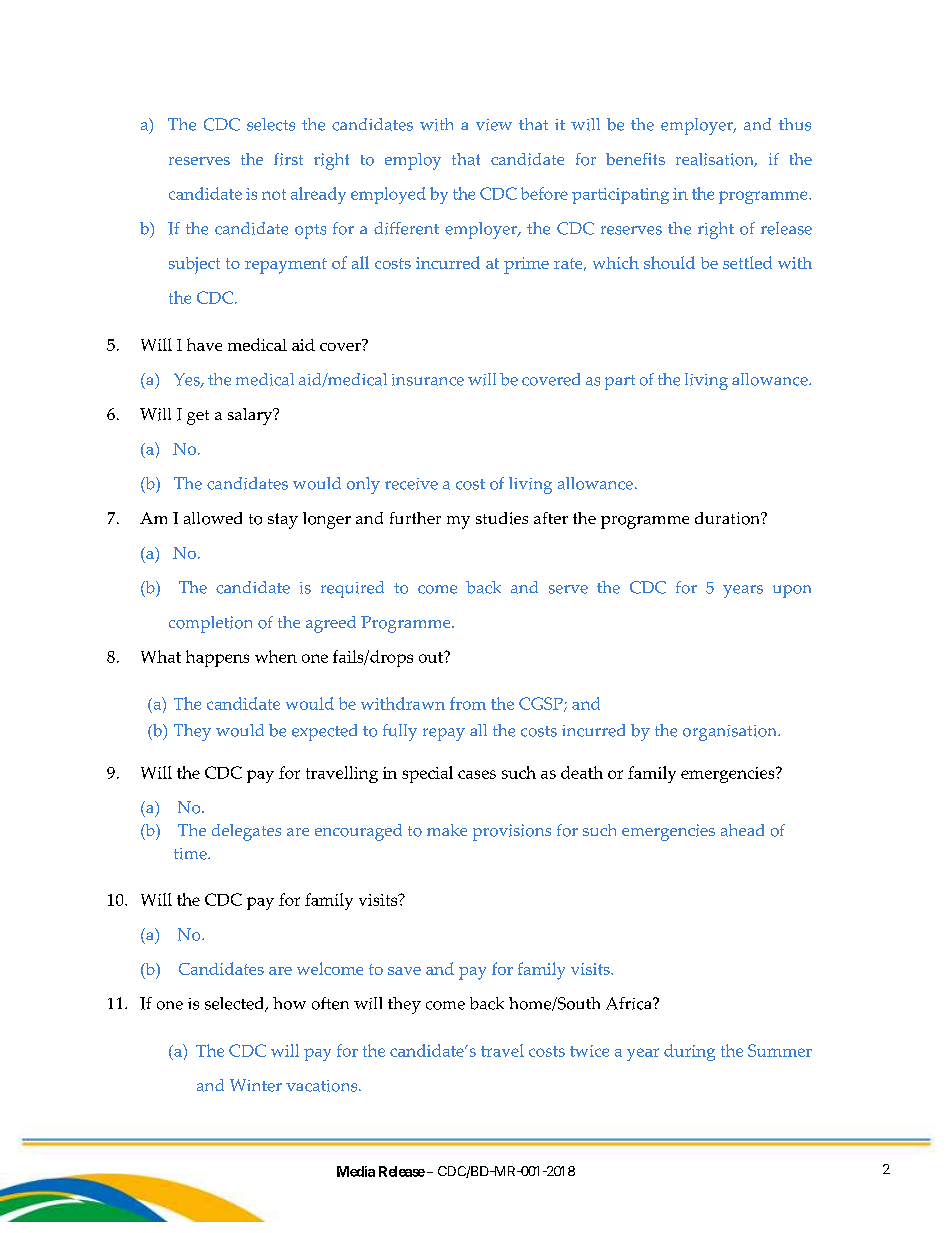  What do you see at coordinates (213, 518) in the page?
I see `allowed` at bounding box center [213, 518].
